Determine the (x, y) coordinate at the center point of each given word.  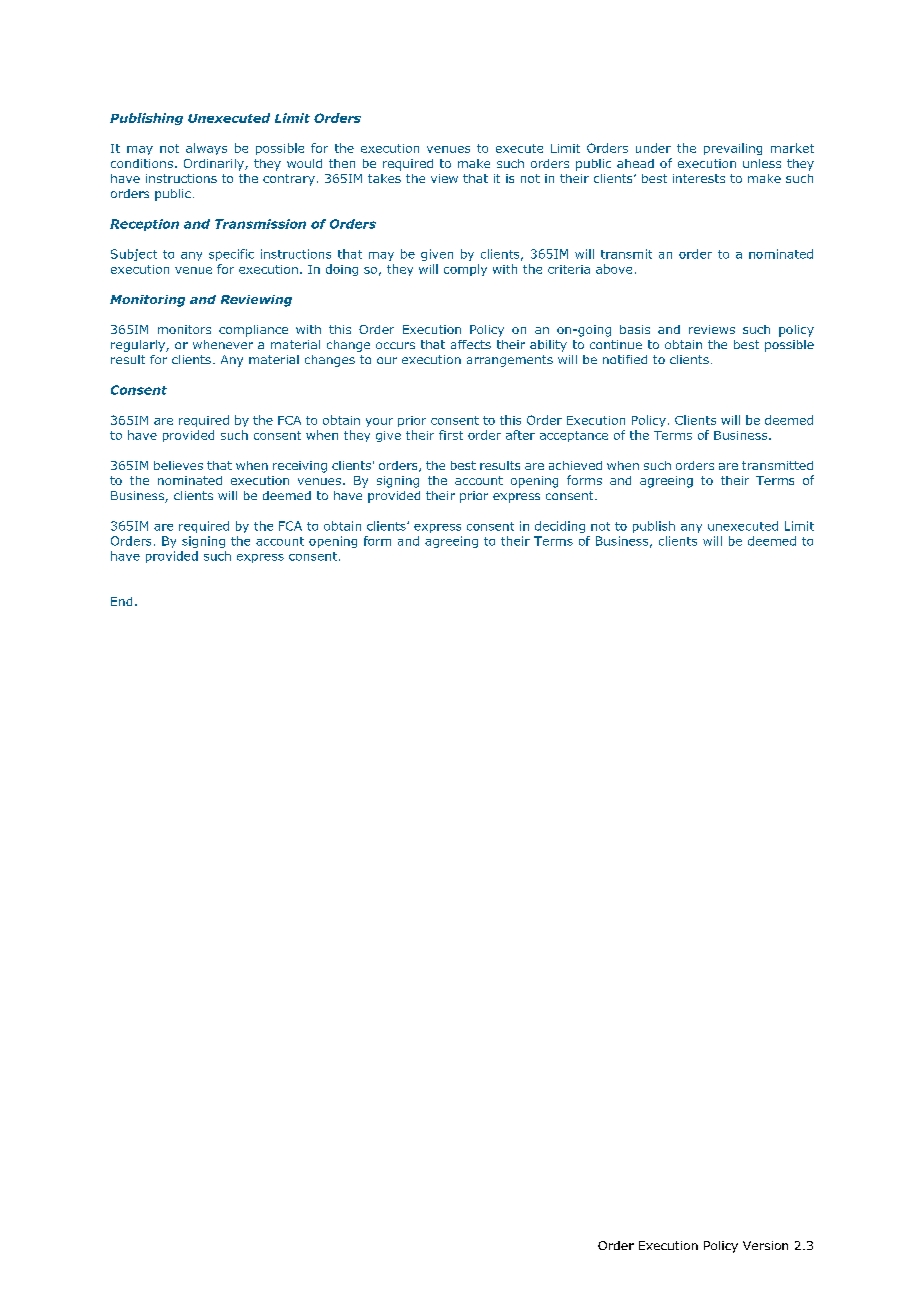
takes (384, 178)
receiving (300, 467)
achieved (575, 465)
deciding (560, 527)
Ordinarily (215, 165)
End (121, 601)
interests (699, 178)
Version (765, 1245)
